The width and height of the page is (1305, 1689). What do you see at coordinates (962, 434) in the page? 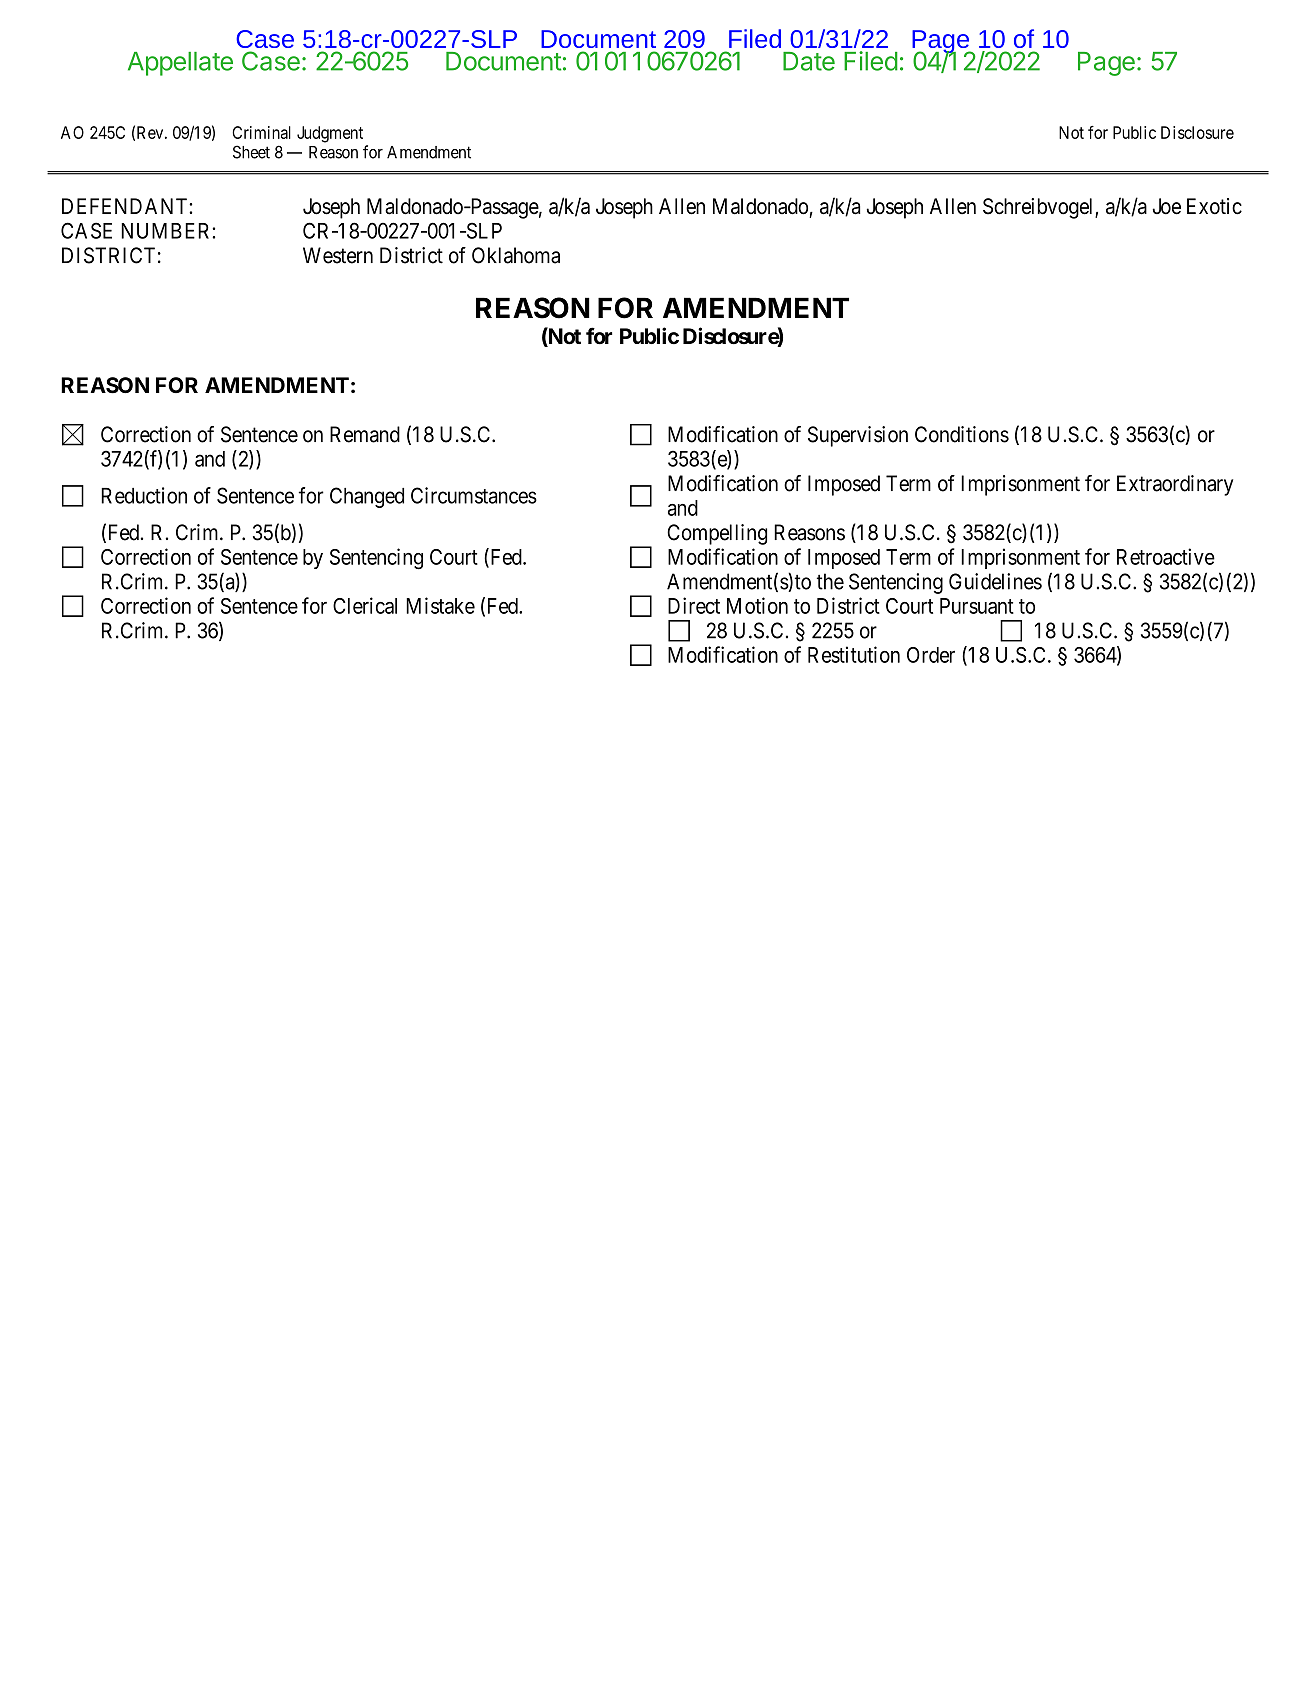
I see `Conditions` at bounding box center [962, 434].
